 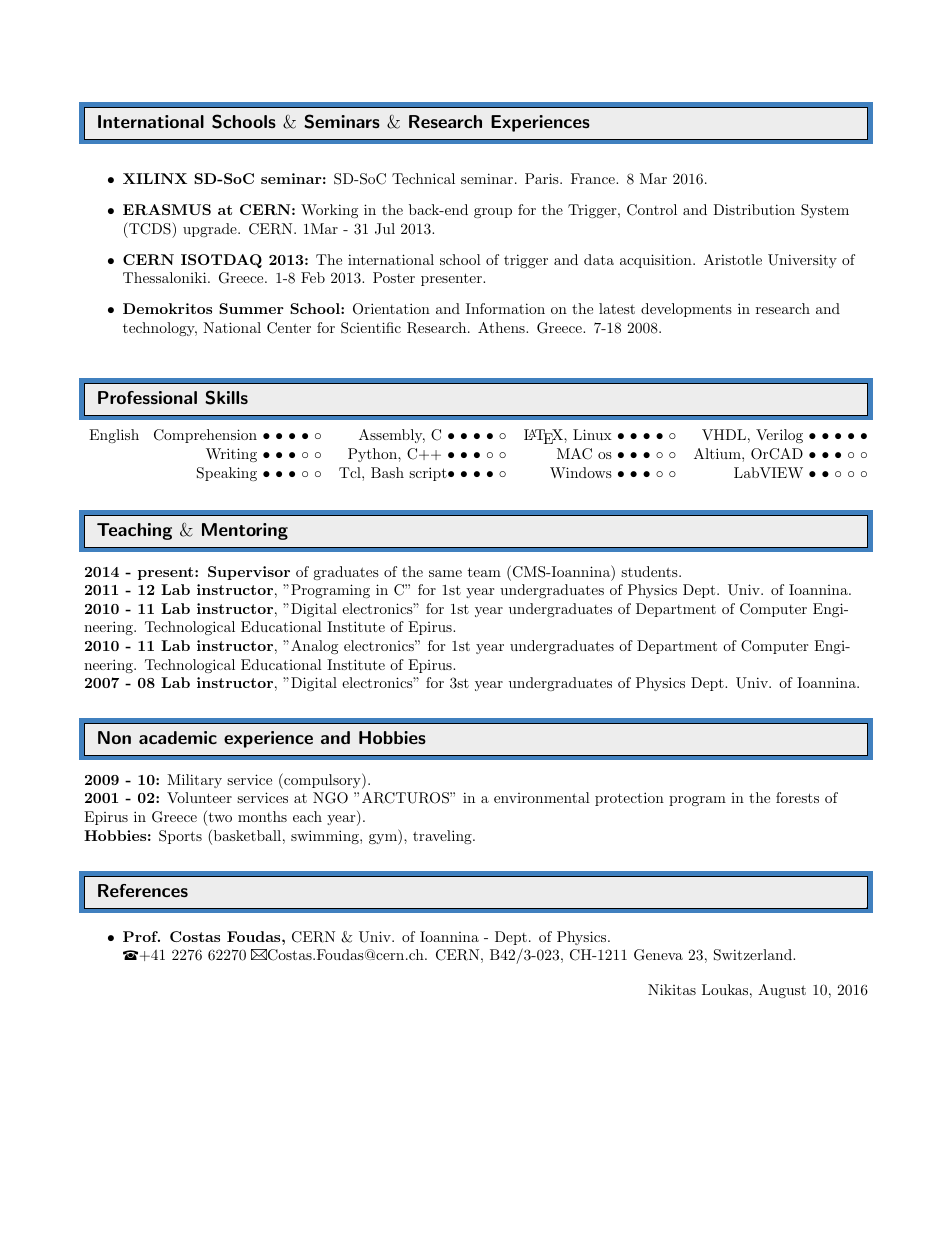 What do you see at coordinates (754, 209) in the image?
I see `Distribution` at bounding box center [754, 209].
